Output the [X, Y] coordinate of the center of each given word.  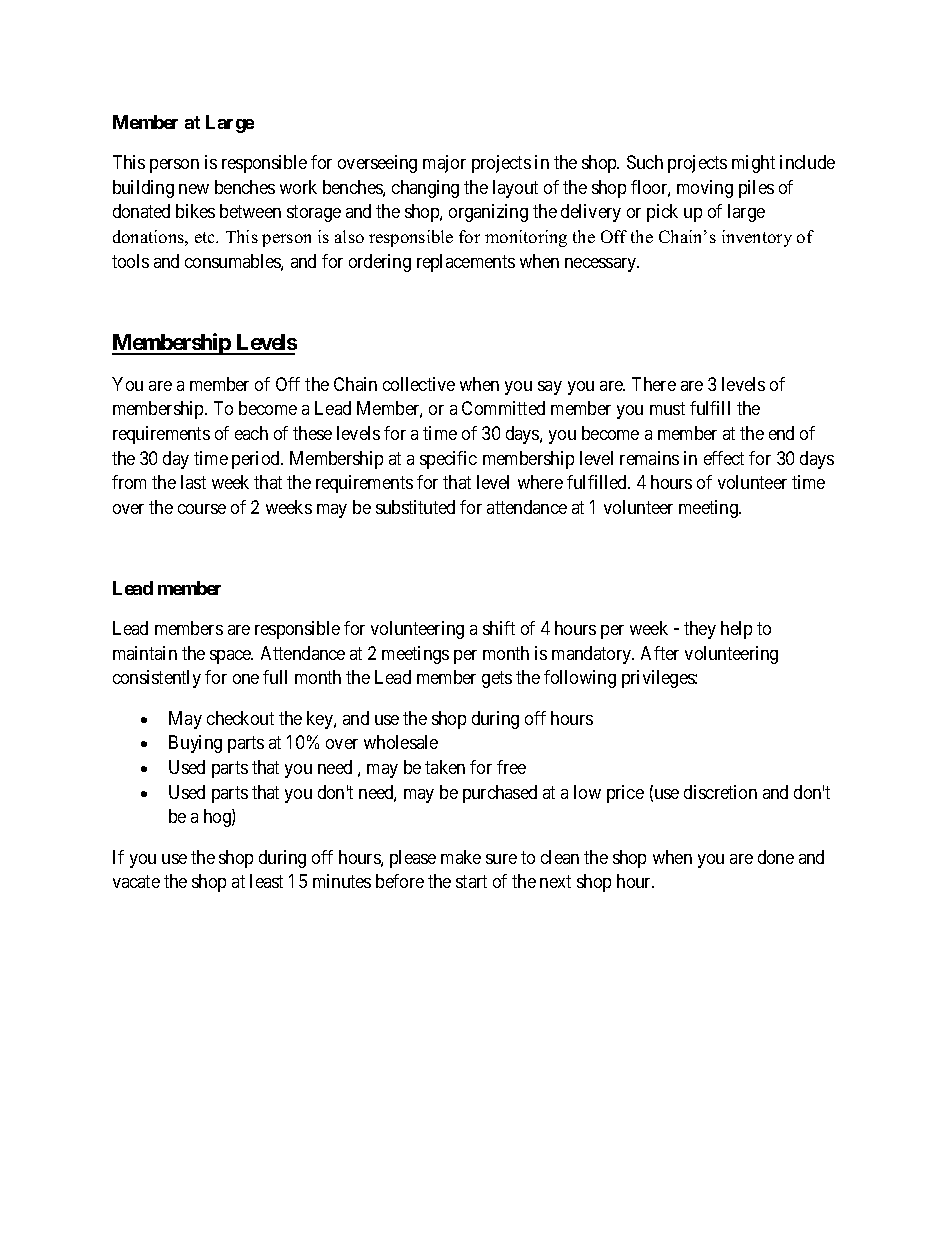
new [194, 189]
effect [724, 458]
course [202, 509]
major [444, 164]
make [461, 857]
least [266, 881]
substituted [415, 507]
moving [705, 189]
